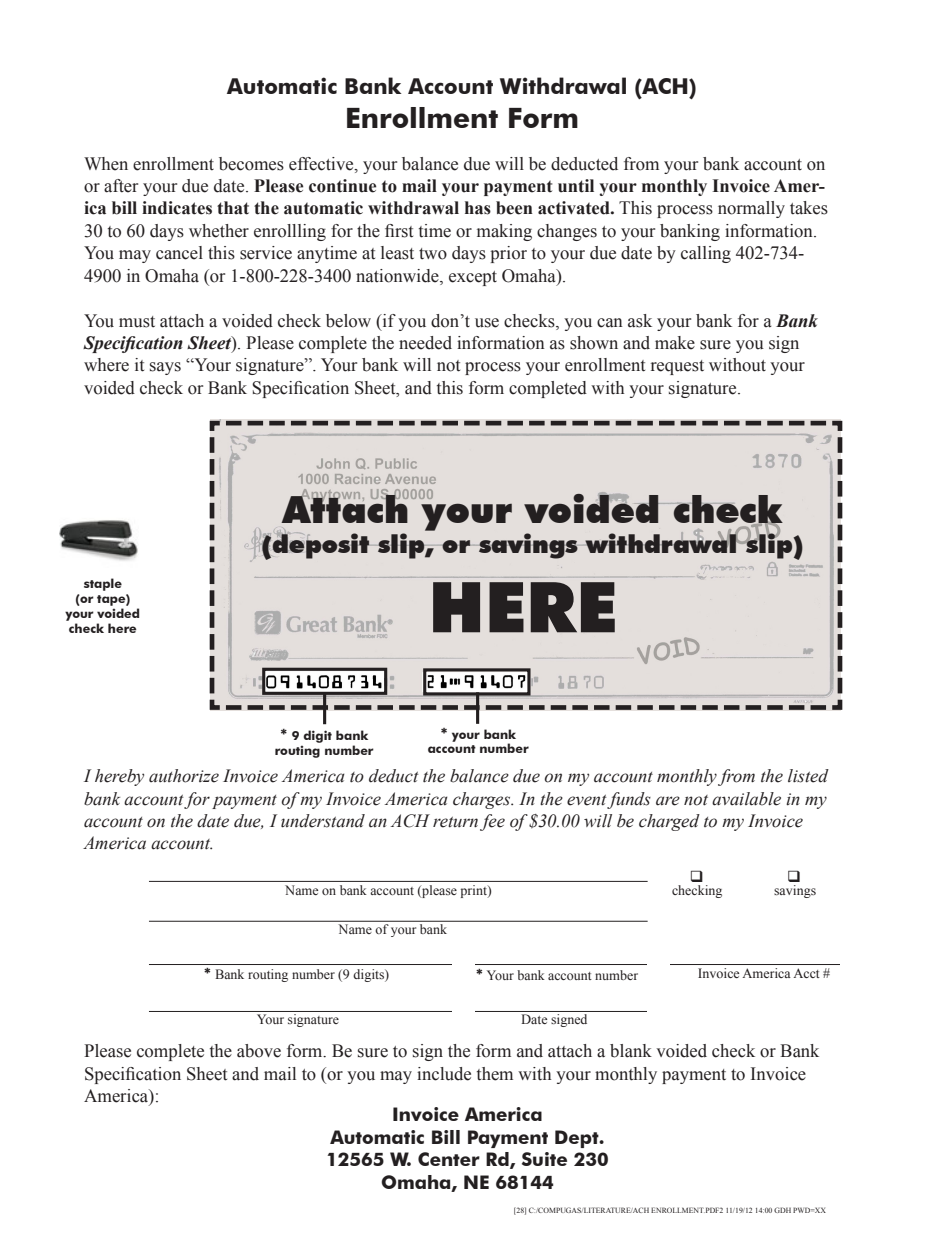 This image has width=952, height=1233. Describe the element at coordinates (259, 1051) in the image. I see `above` at that location.
